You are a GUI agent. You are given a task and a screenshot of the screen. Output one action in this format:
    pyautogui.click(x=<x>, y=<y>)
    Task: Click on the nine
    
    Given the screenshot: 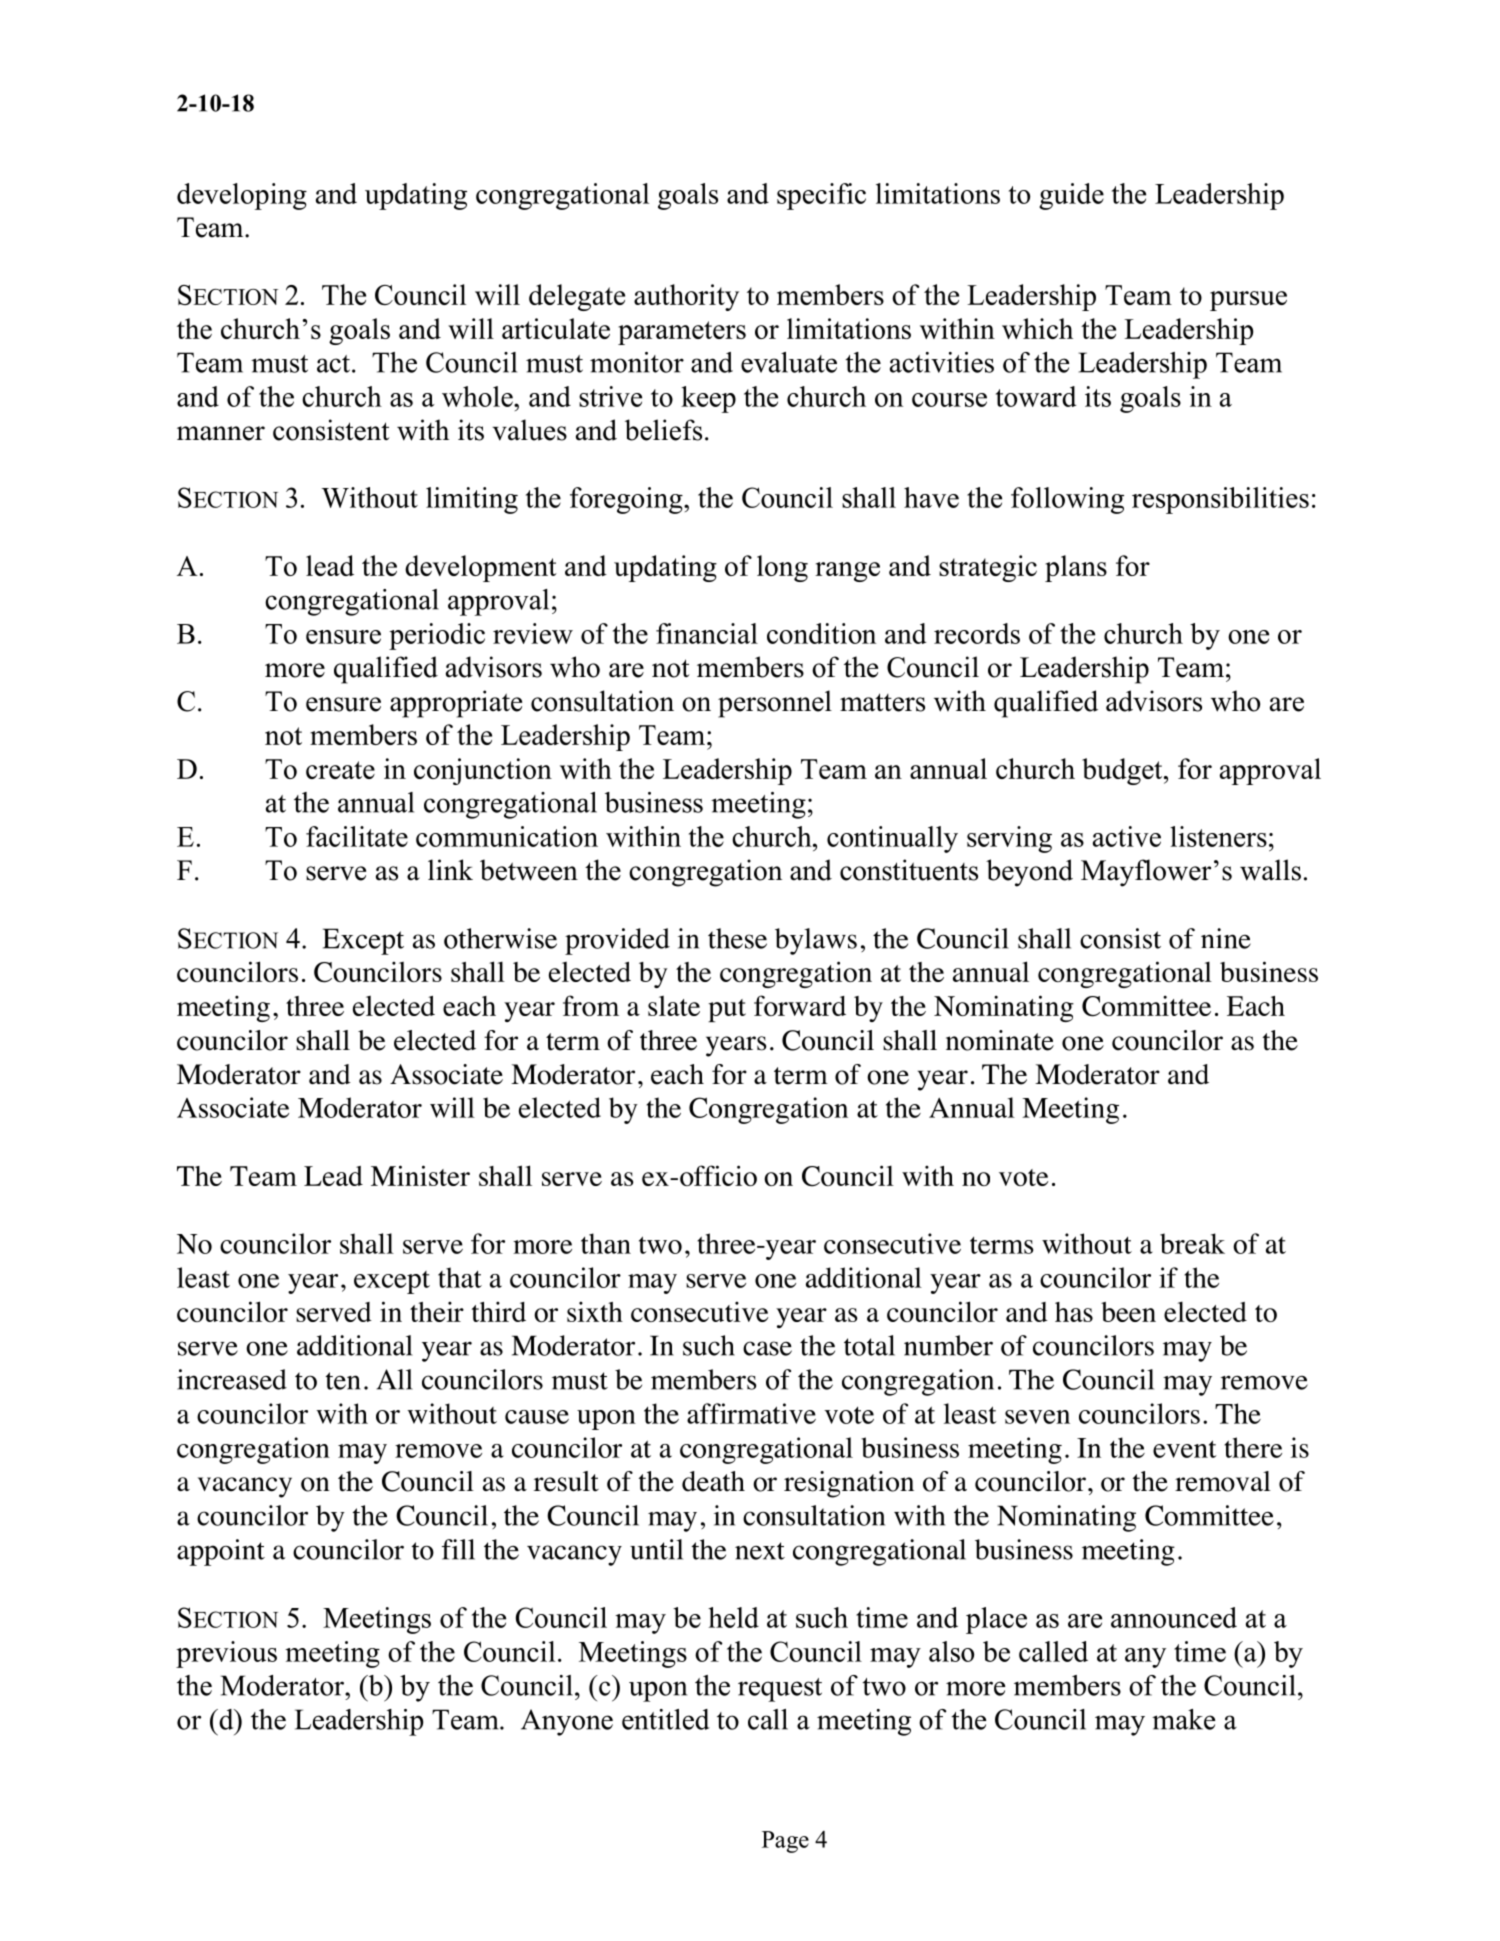 What is the action you would take?
    pyautogui.click(x=1226, y=938)
